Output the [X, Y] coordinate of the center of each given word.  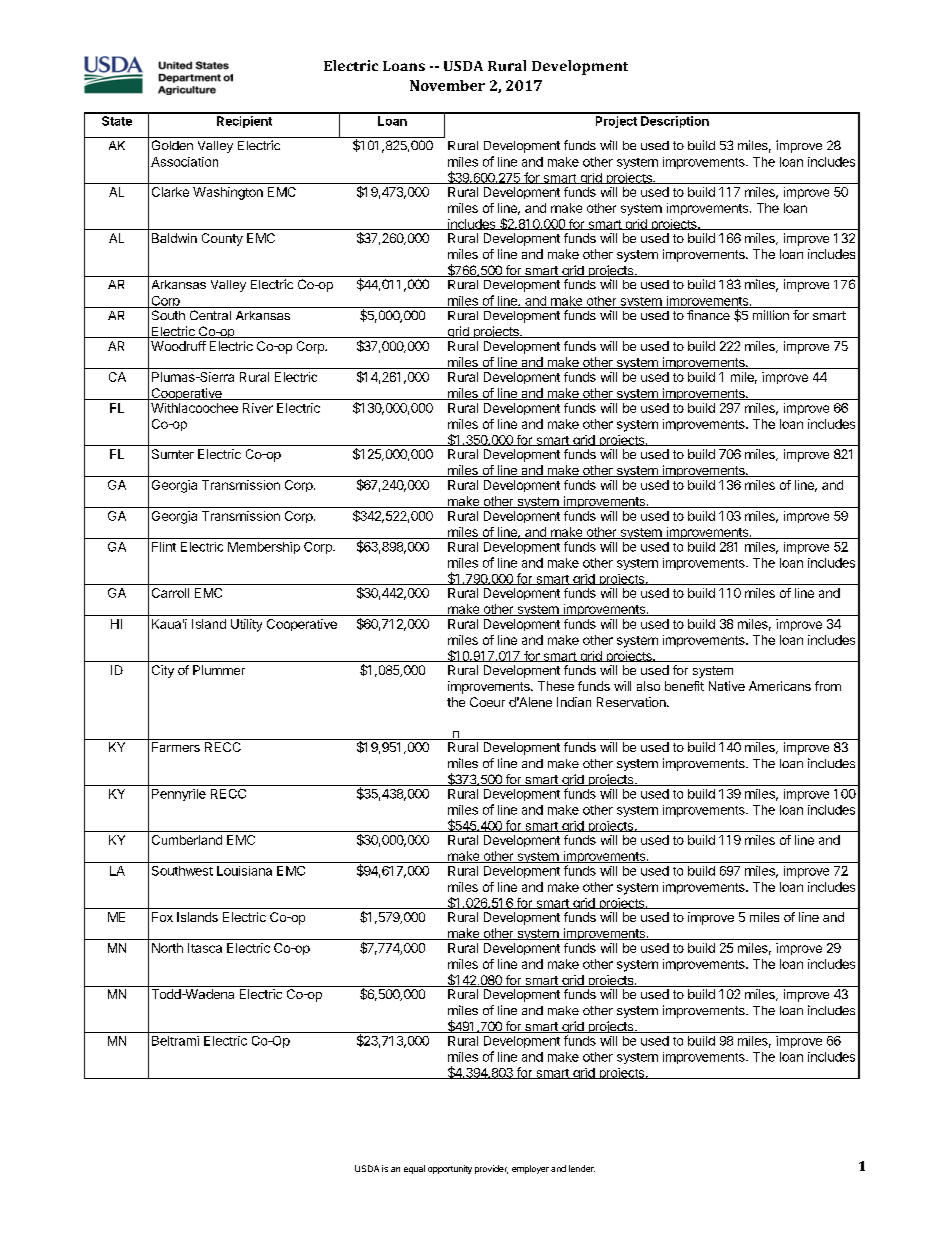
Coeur [487, 702]
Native [727, 686]
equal [414, 1169]
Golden [172, 145]
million [771, 315]
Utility [246, 625]
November [447, 85]
